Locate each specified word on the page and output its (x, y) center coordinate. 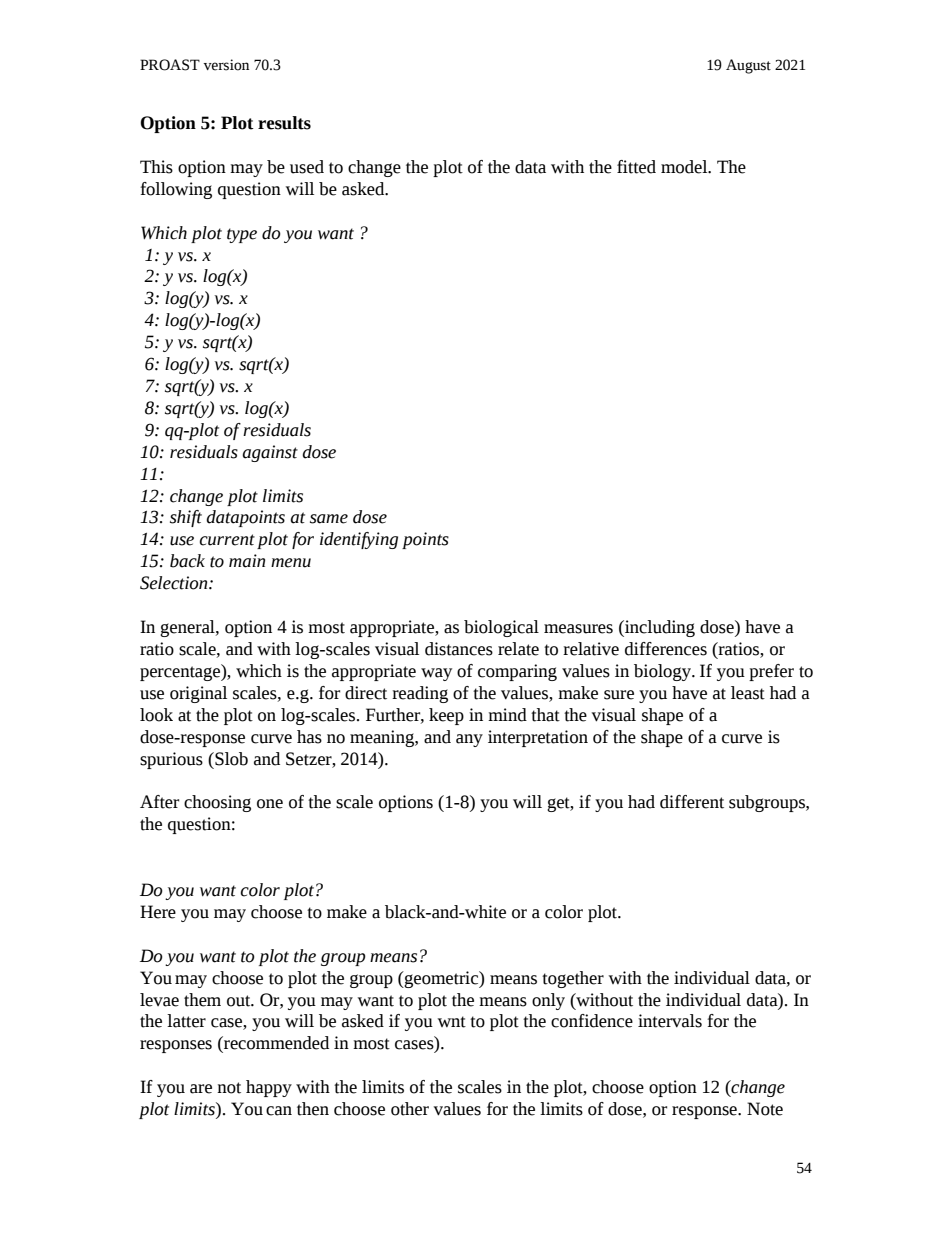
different (692, 802)
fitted (636, 167)
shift (186, 518)
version (226, 65)
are (201, 1089)
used (307, 167)
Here (158, 912)
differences (666, 649)
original (198, 694)
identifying (359, 540)
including (659, 628)
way (436, 674)
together (573, 979)
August (748, 66)
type (242, 235)
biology (664, 672)
